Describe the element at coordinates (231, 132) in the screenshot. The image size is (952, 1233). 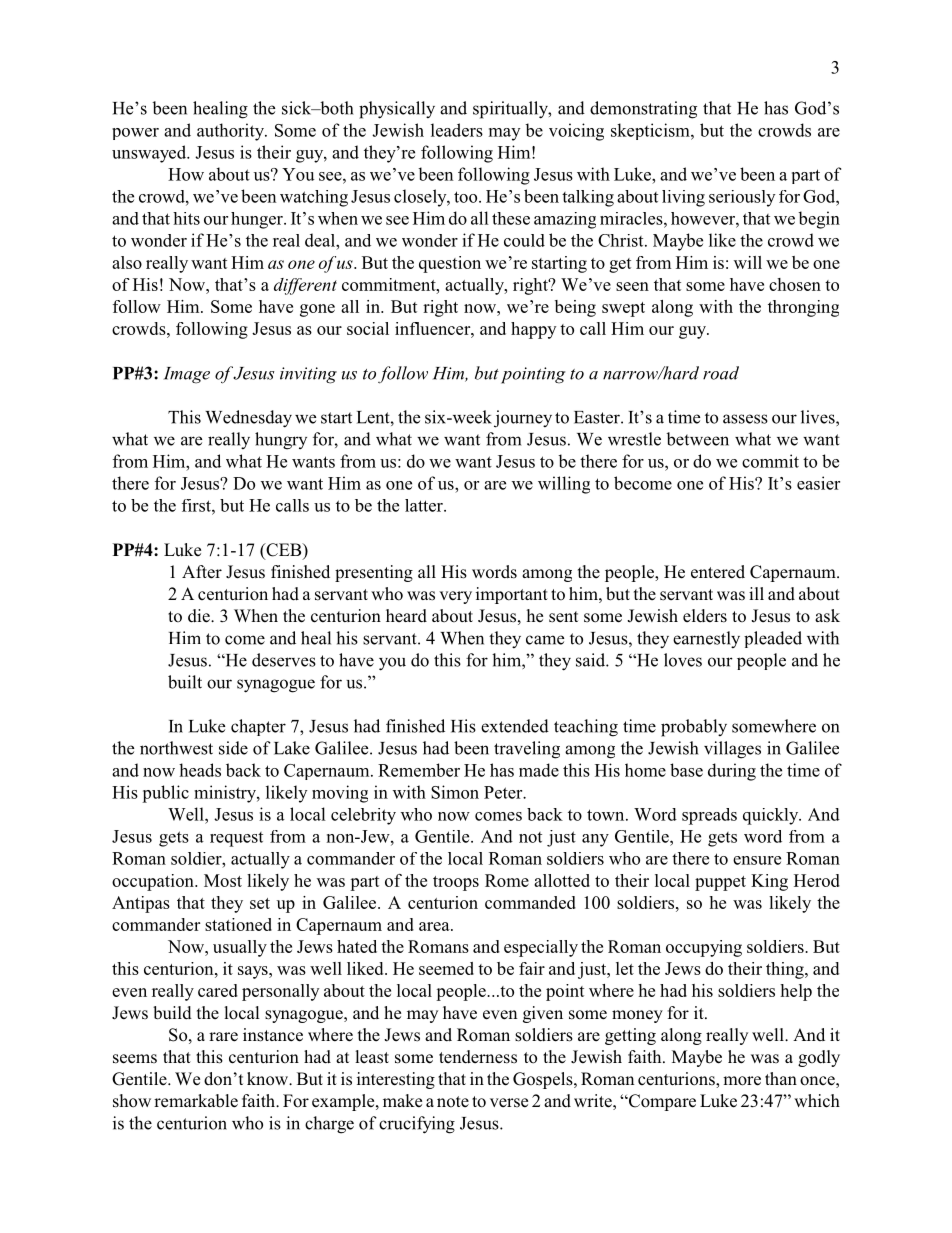
I see `authority` at that location.
